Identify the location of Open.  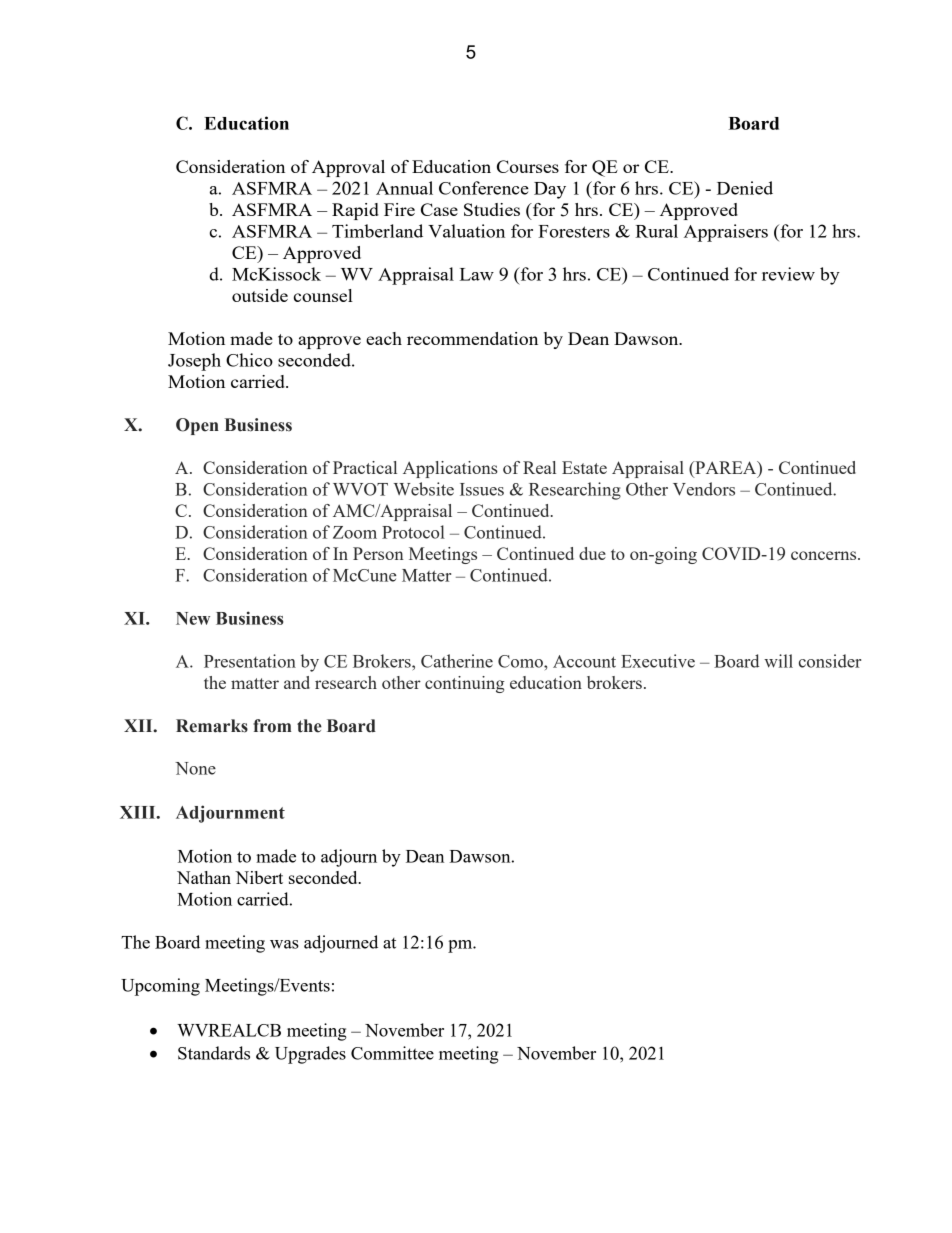
(197, 426).
